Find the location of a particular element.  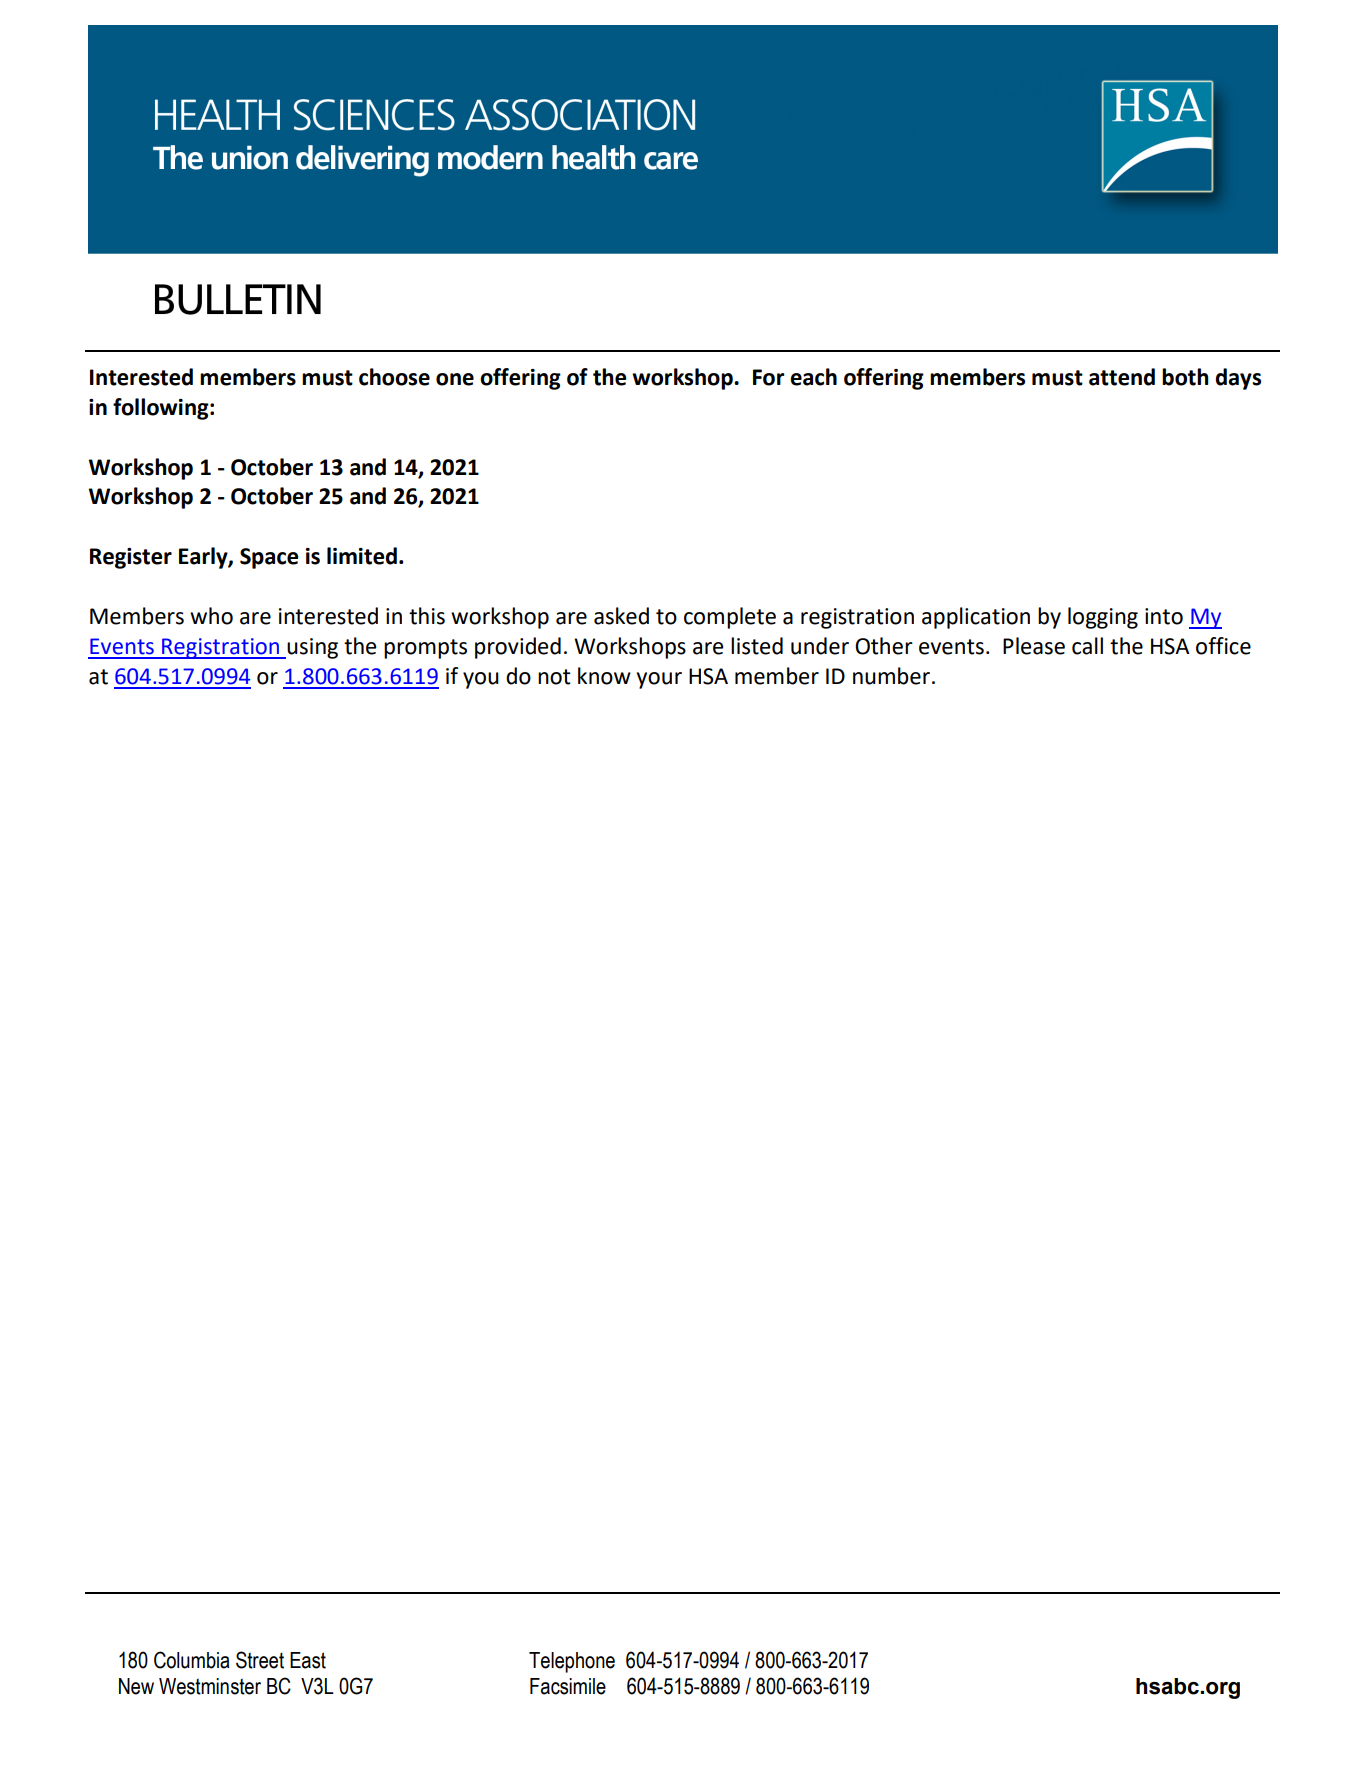

Street is located at coordinates (260, 1660).
